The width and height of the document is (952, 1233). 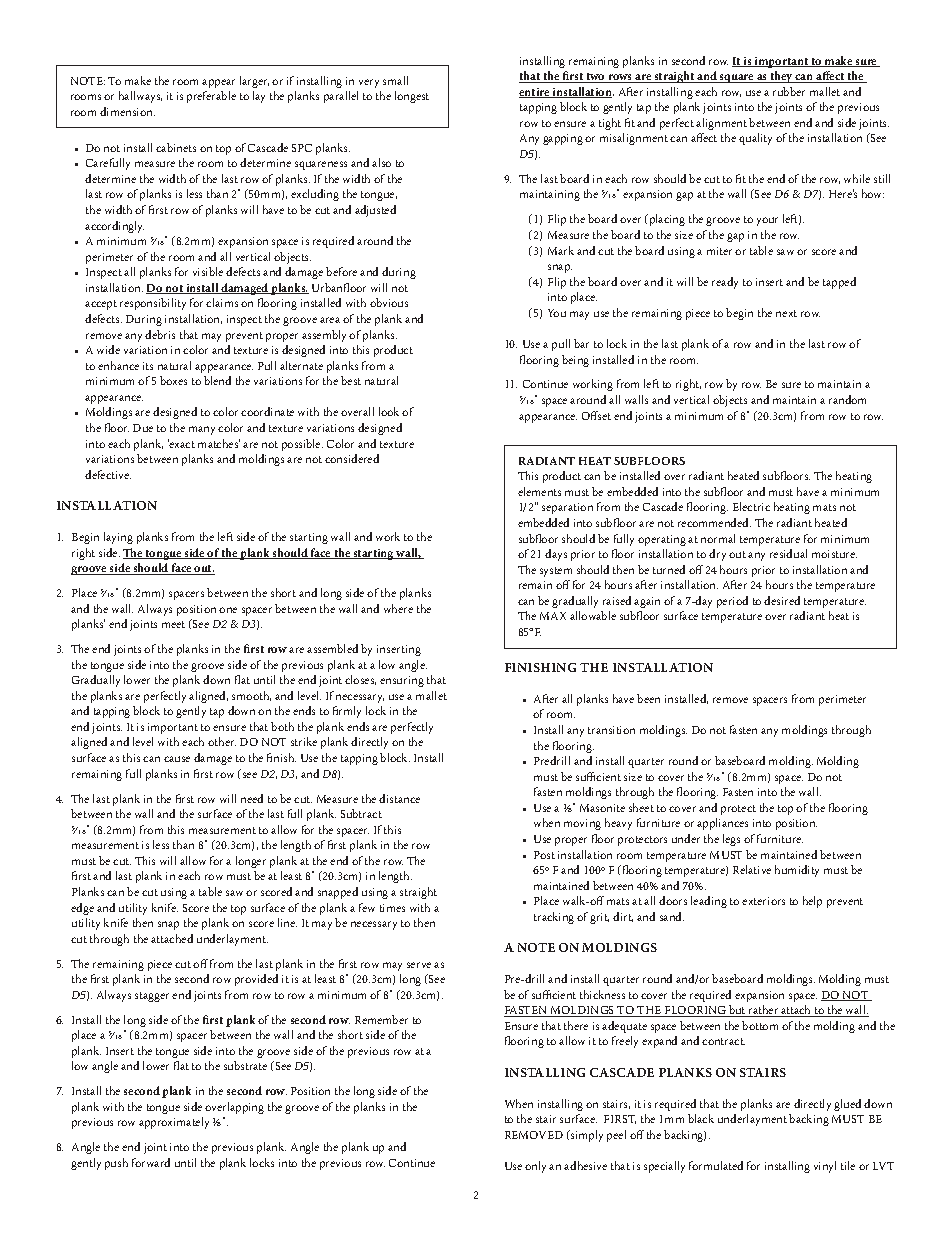 I want to click on next, so click(x=786, y=313).
